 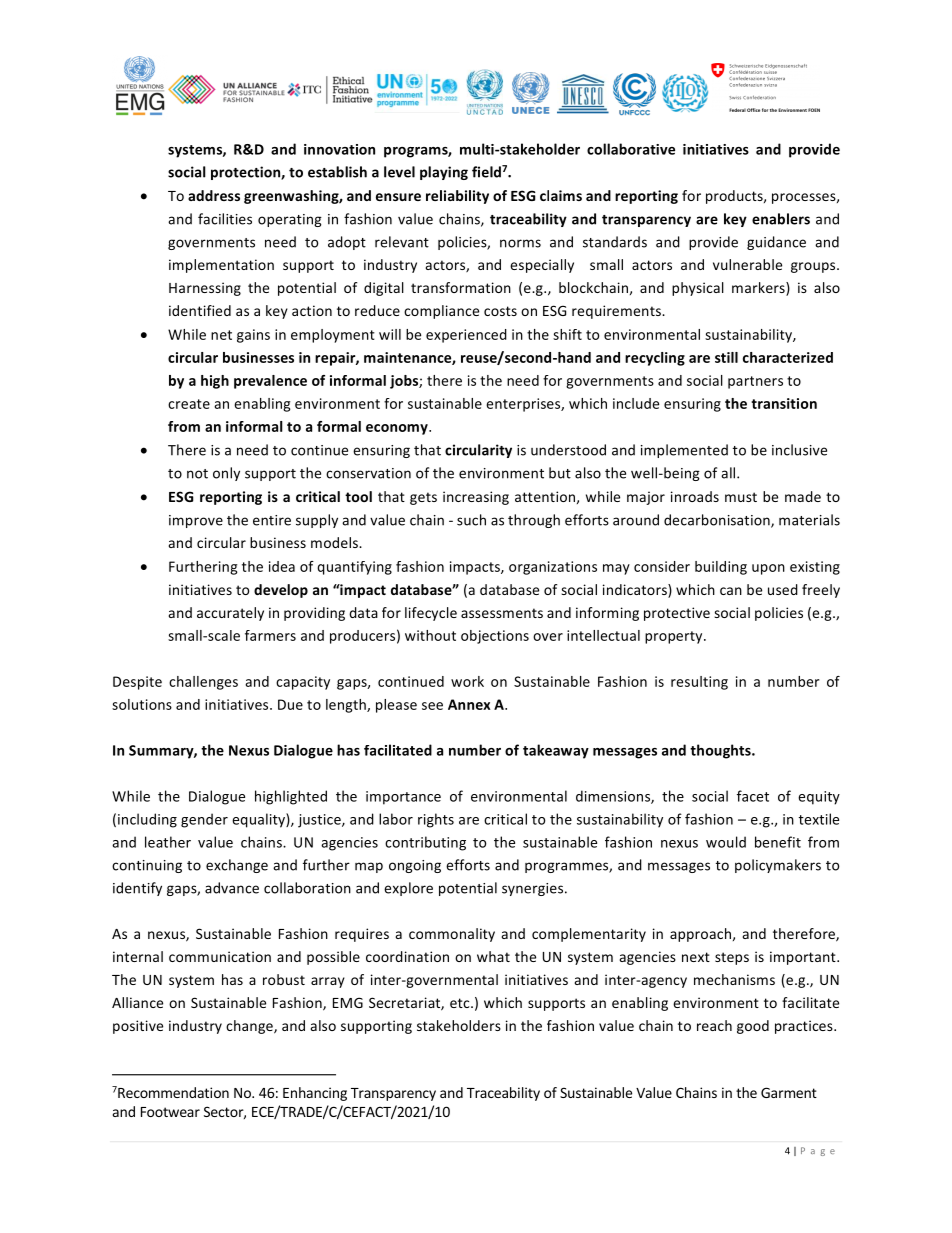 I want to click on enablers, so click(x=781, y=219).
